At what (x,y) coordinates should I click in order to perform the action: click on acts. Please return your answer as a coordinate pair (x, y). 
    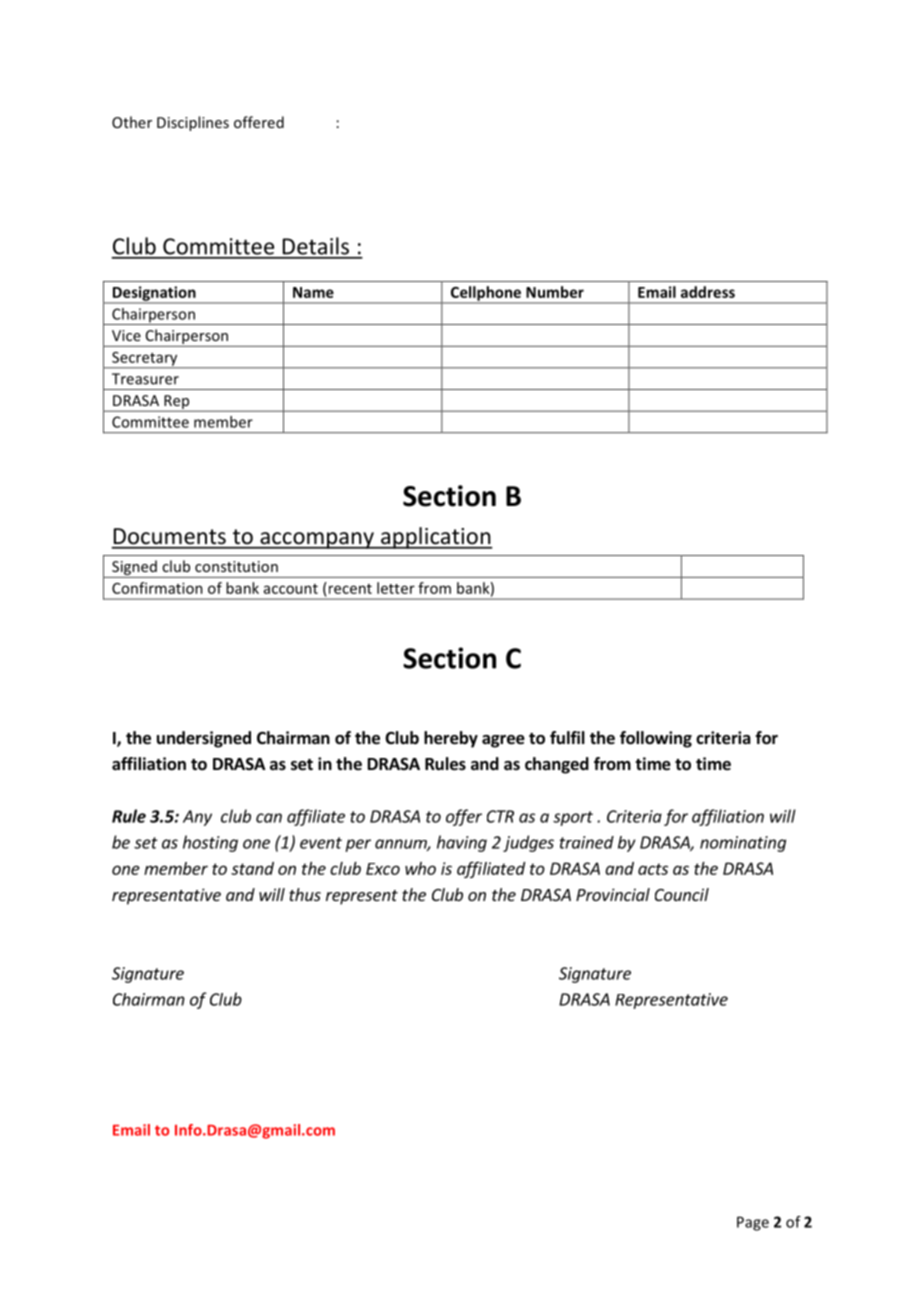
    Looking at the image, I should click on (653, 869).
